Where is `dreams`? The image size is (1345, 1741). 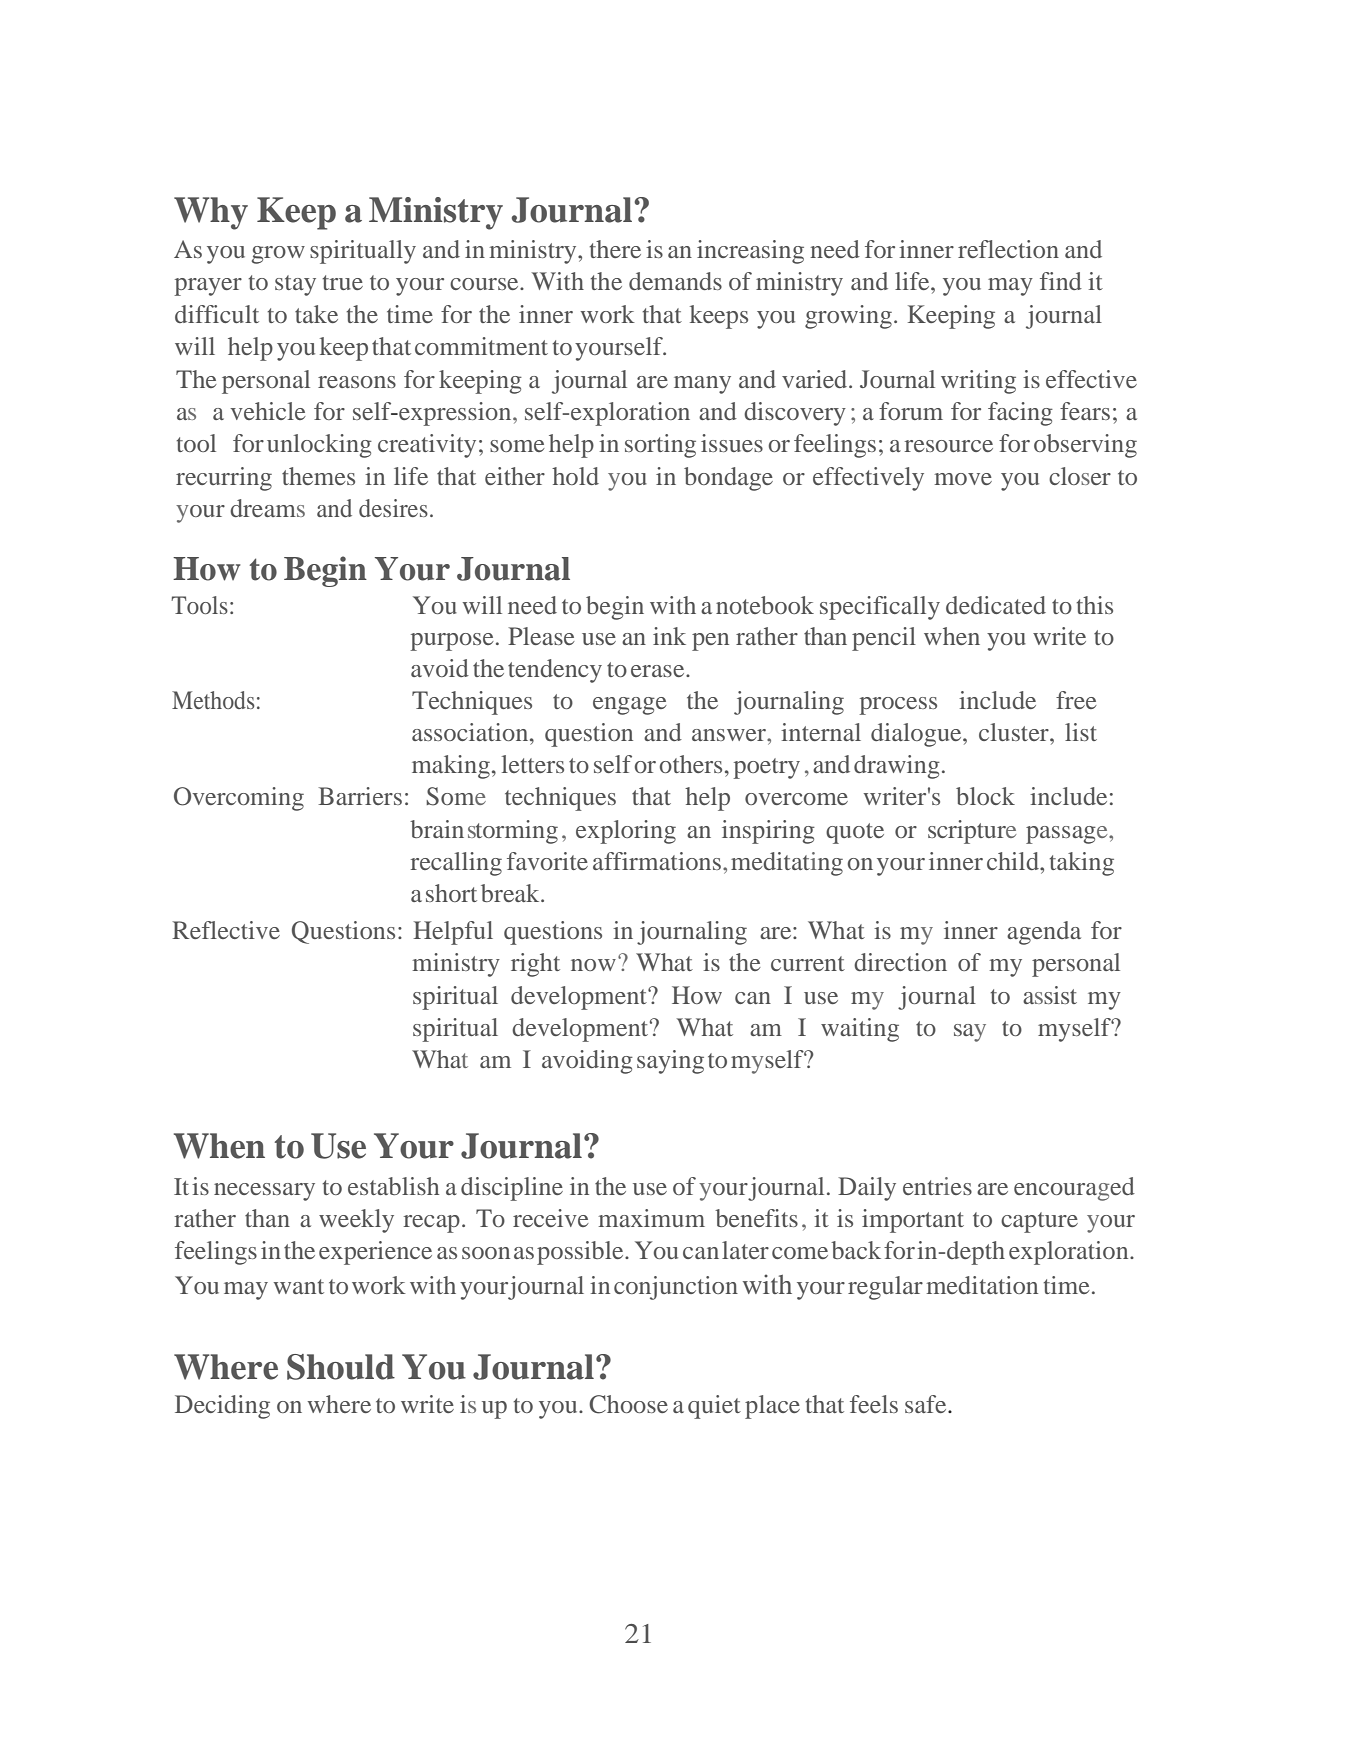
dreams is located at coordinates (267, 508).
